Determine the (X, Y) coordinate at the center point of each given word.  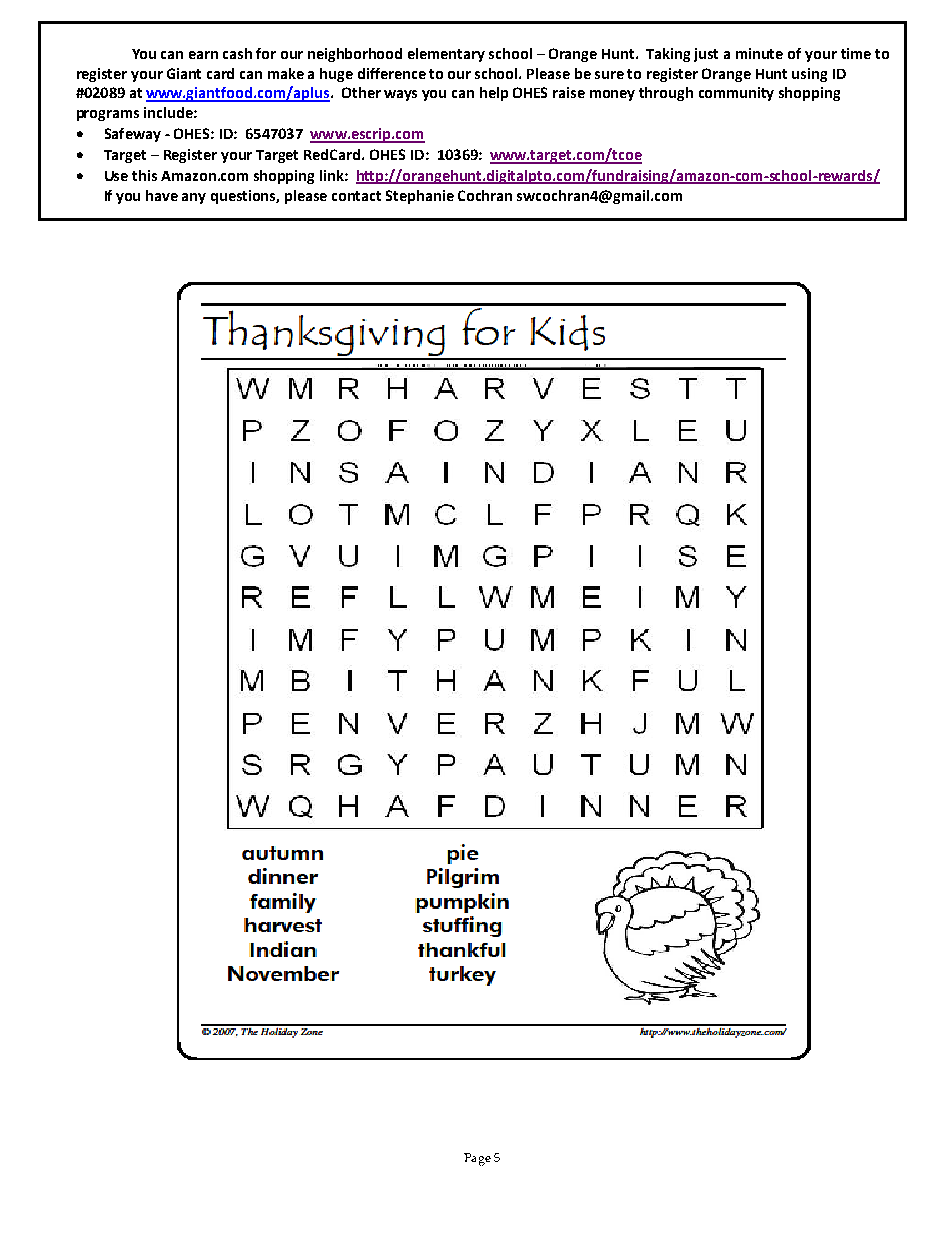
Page (477, 1159)
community (736, 94)
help (494, 94)
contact (356, 196)
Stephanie (420, 197)
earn (203, 55)
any (194, 198)
